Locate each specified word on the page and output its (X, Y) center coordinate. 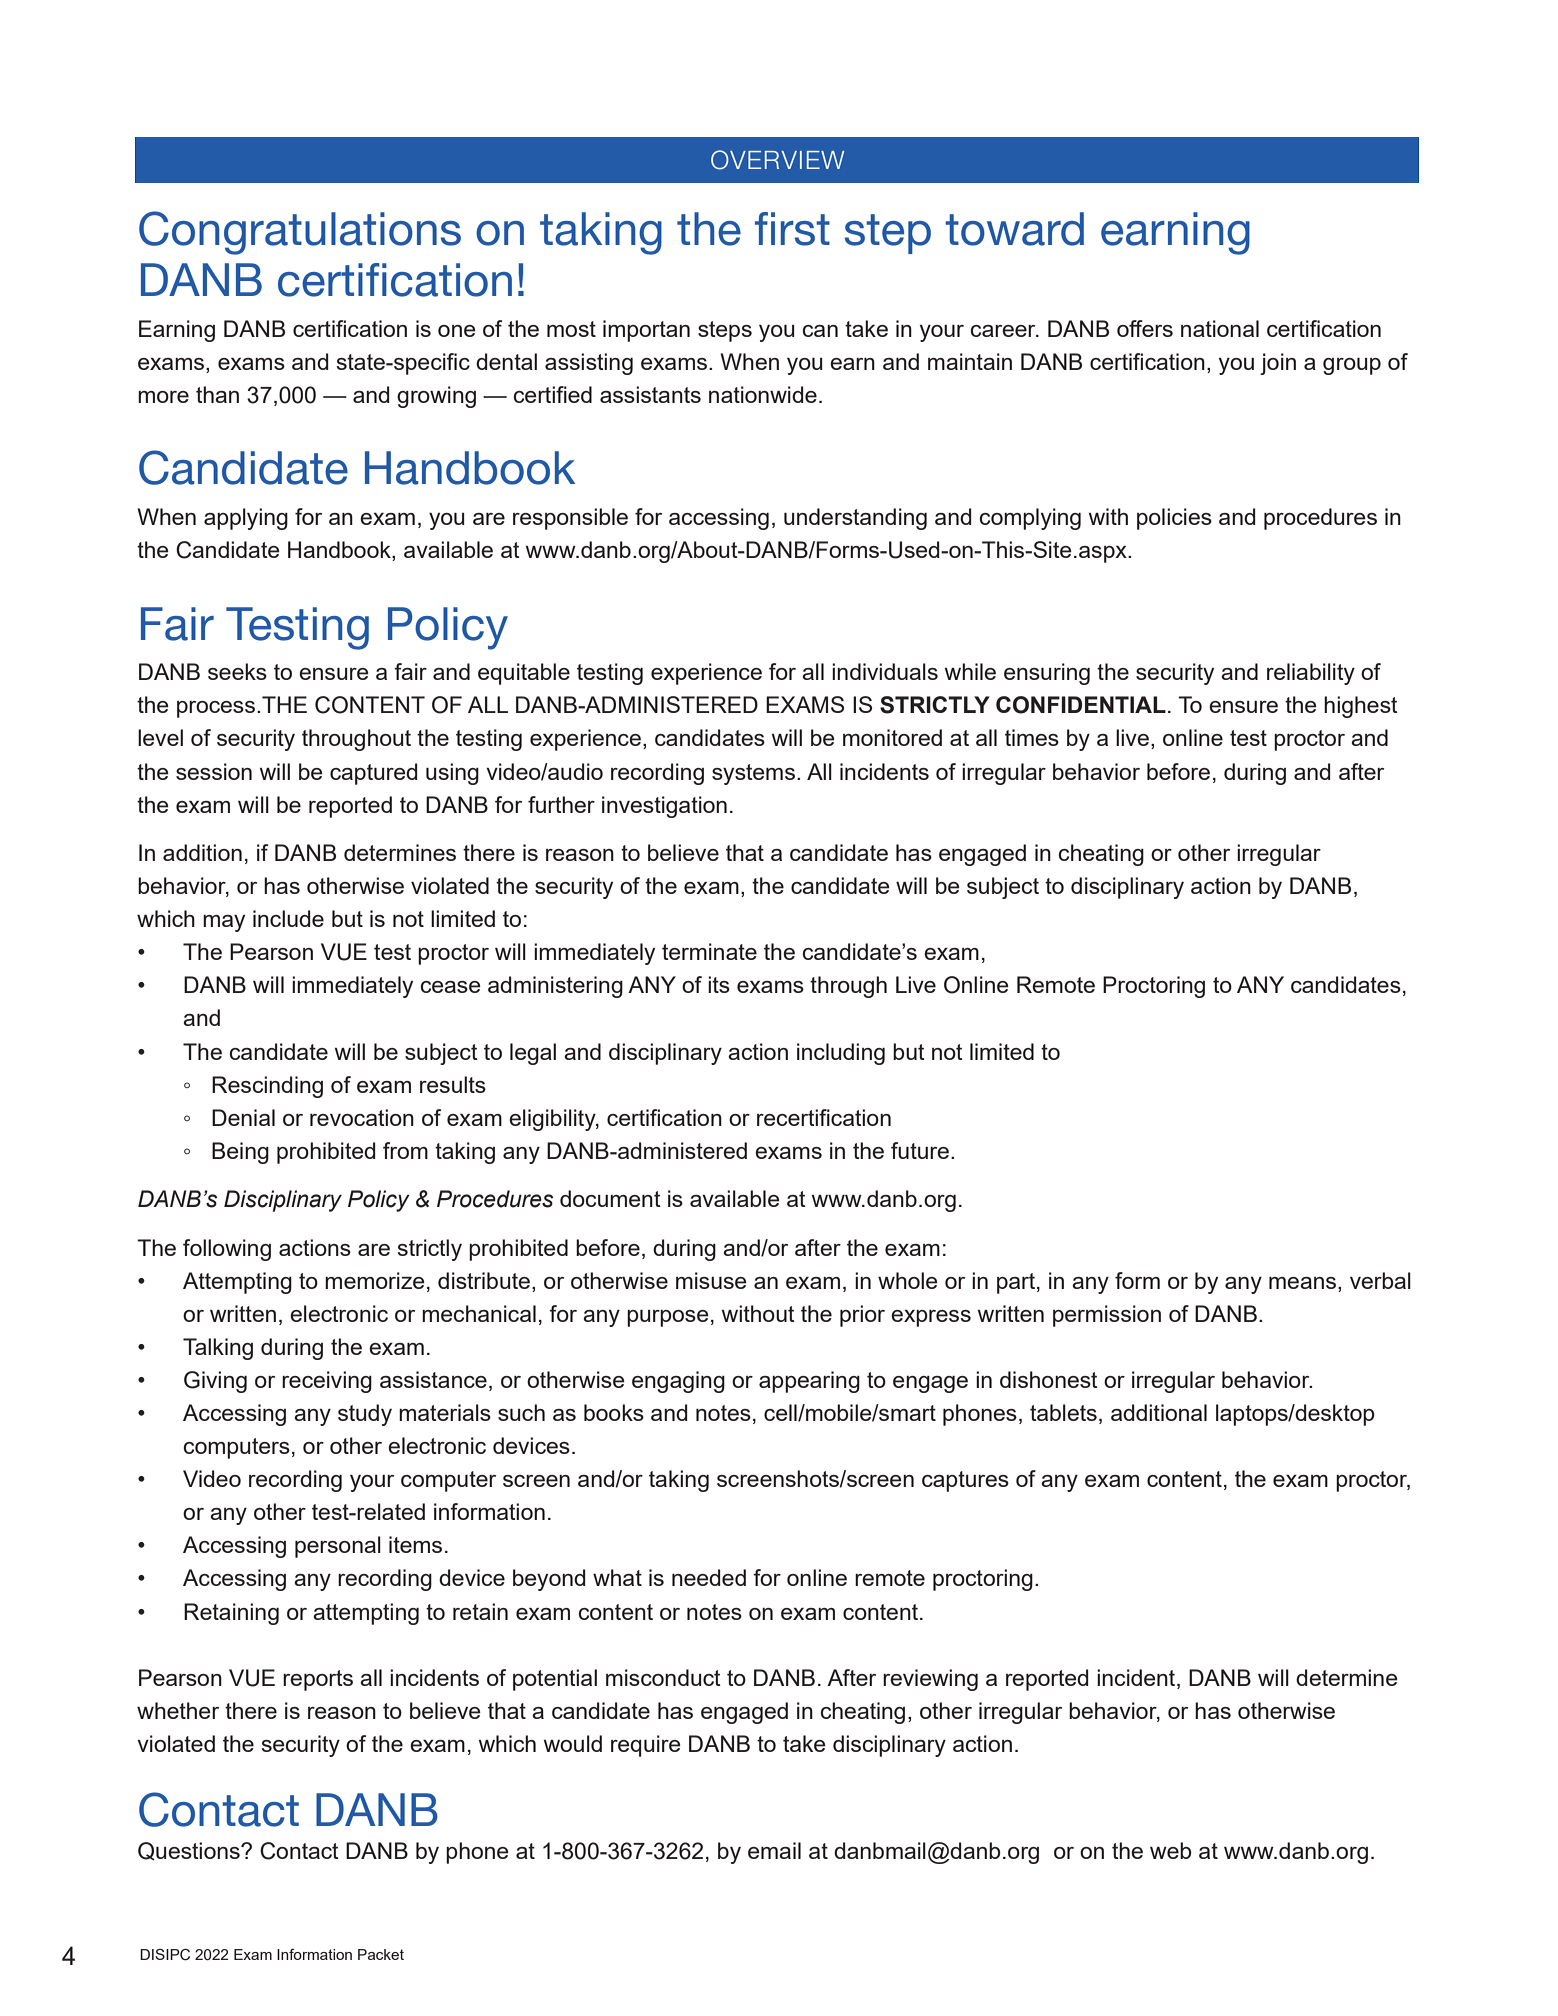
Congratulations (300, 233)
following (227, 1250)
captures (965, 1481)
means (1304, 1283)
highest (1361, 707)
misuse (711, 1280)
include (288, 918)
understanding (855, 519)
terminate (709, 951)
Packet (381, 1954)
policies (1174, 519)
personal (338, 1547)
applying (246, 519)
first (792, 229)
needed (709, 1577)
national (1220, 328)
